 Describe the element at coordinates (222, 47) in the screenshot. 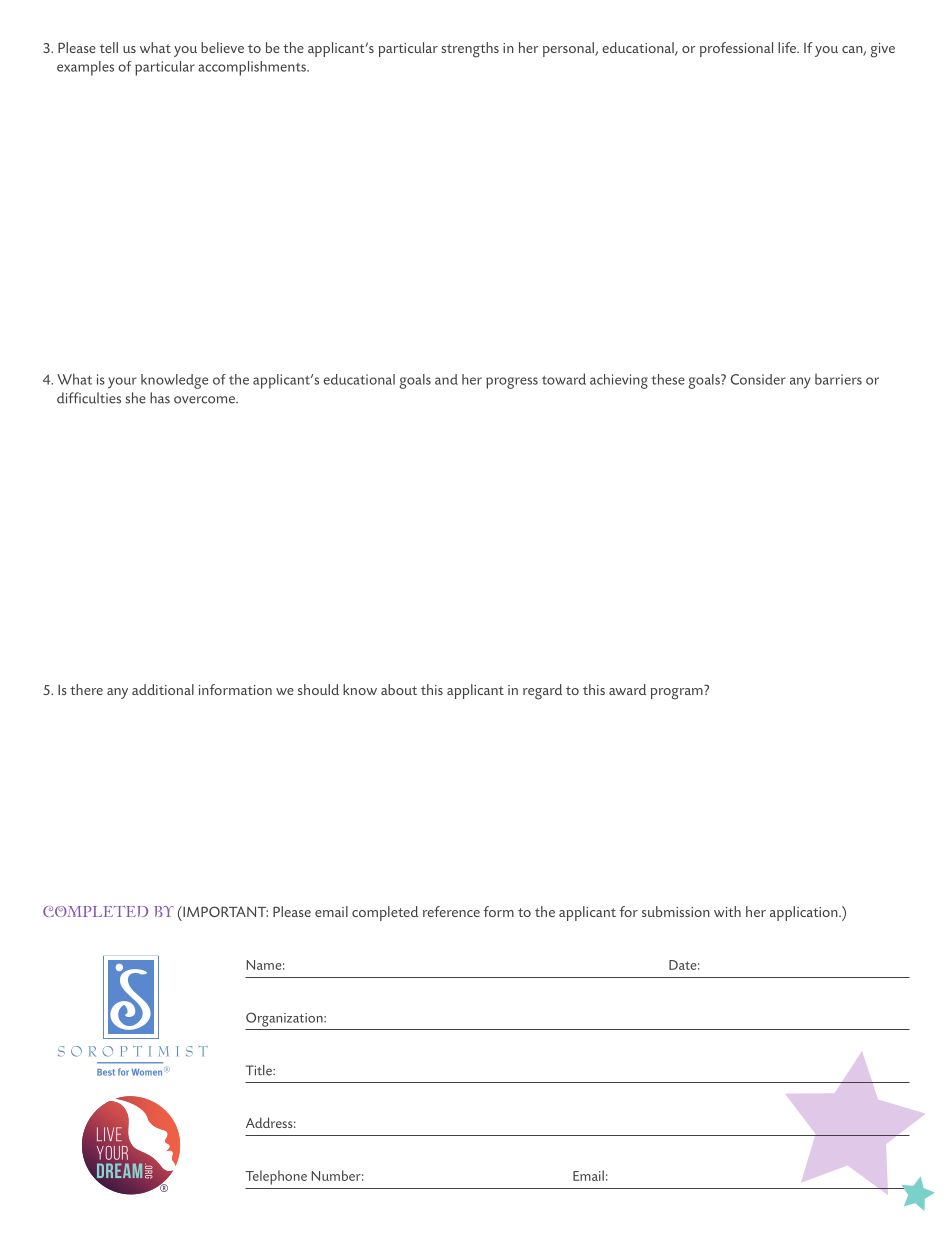

I see `believe` at that location.
